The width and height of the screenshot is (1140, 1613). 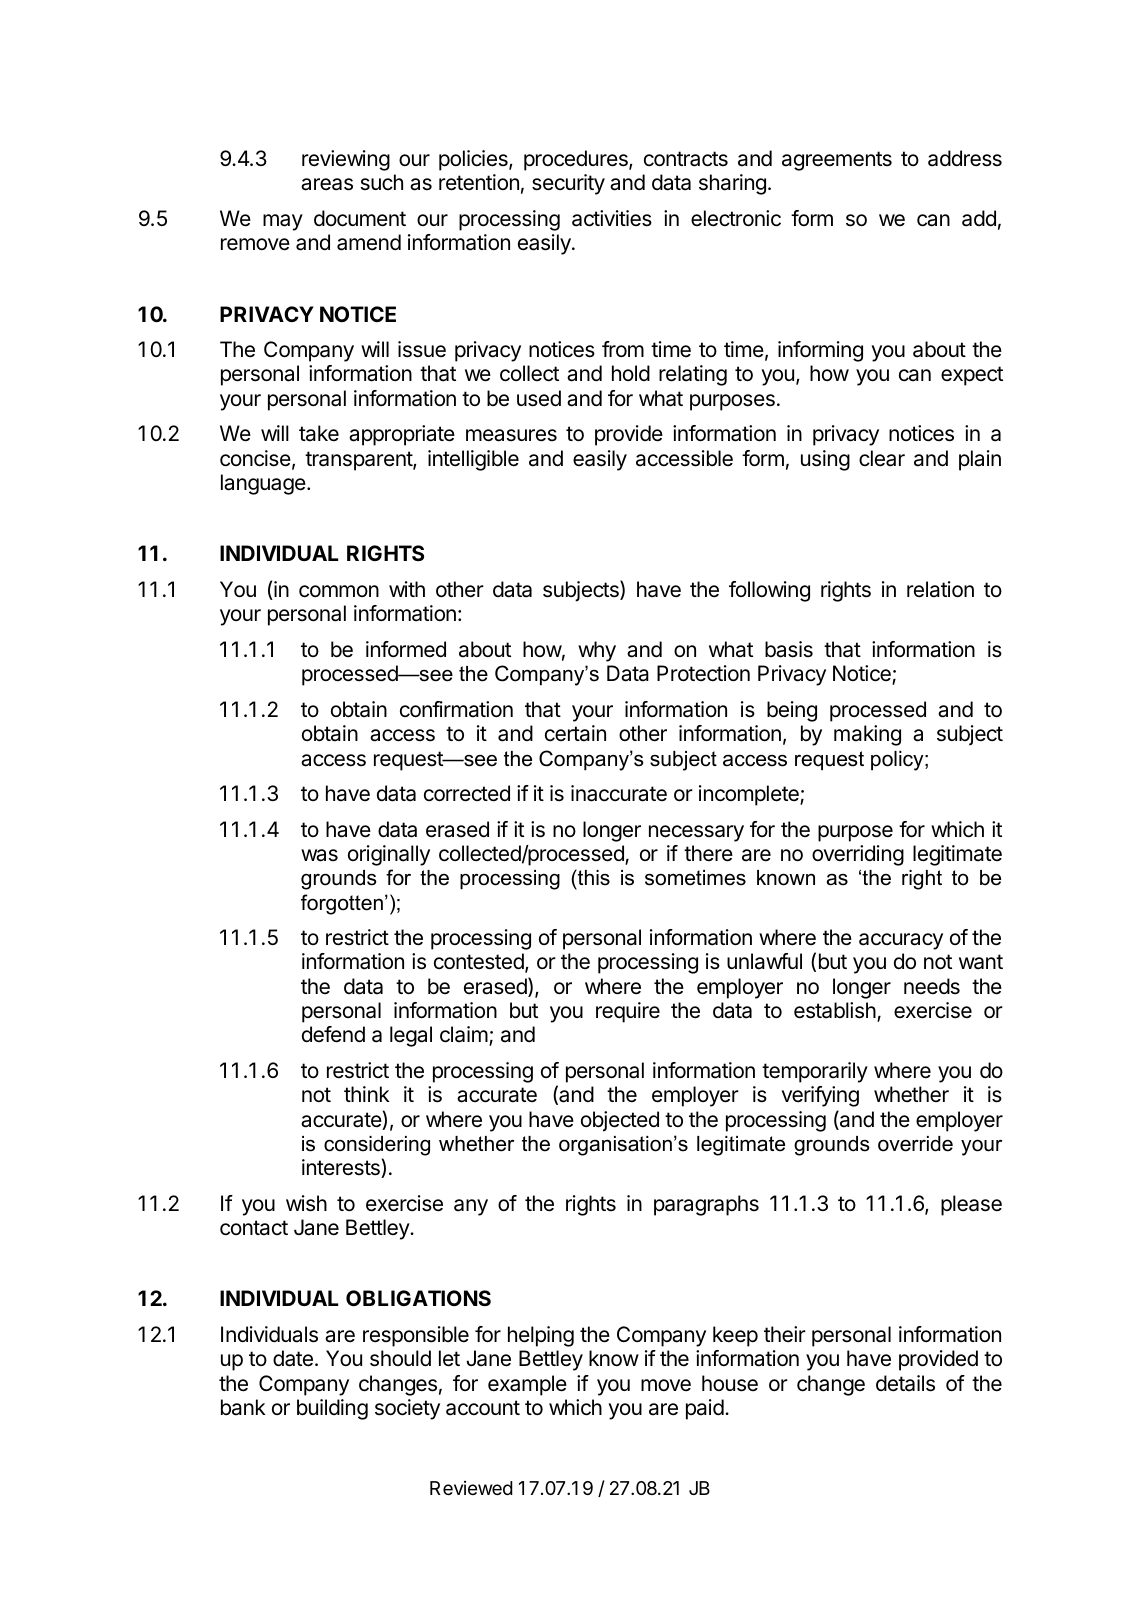 What do you see at coordinates (342, 1168) in the screenshot?
I see `interests` at bounding box center [342, 1168].
